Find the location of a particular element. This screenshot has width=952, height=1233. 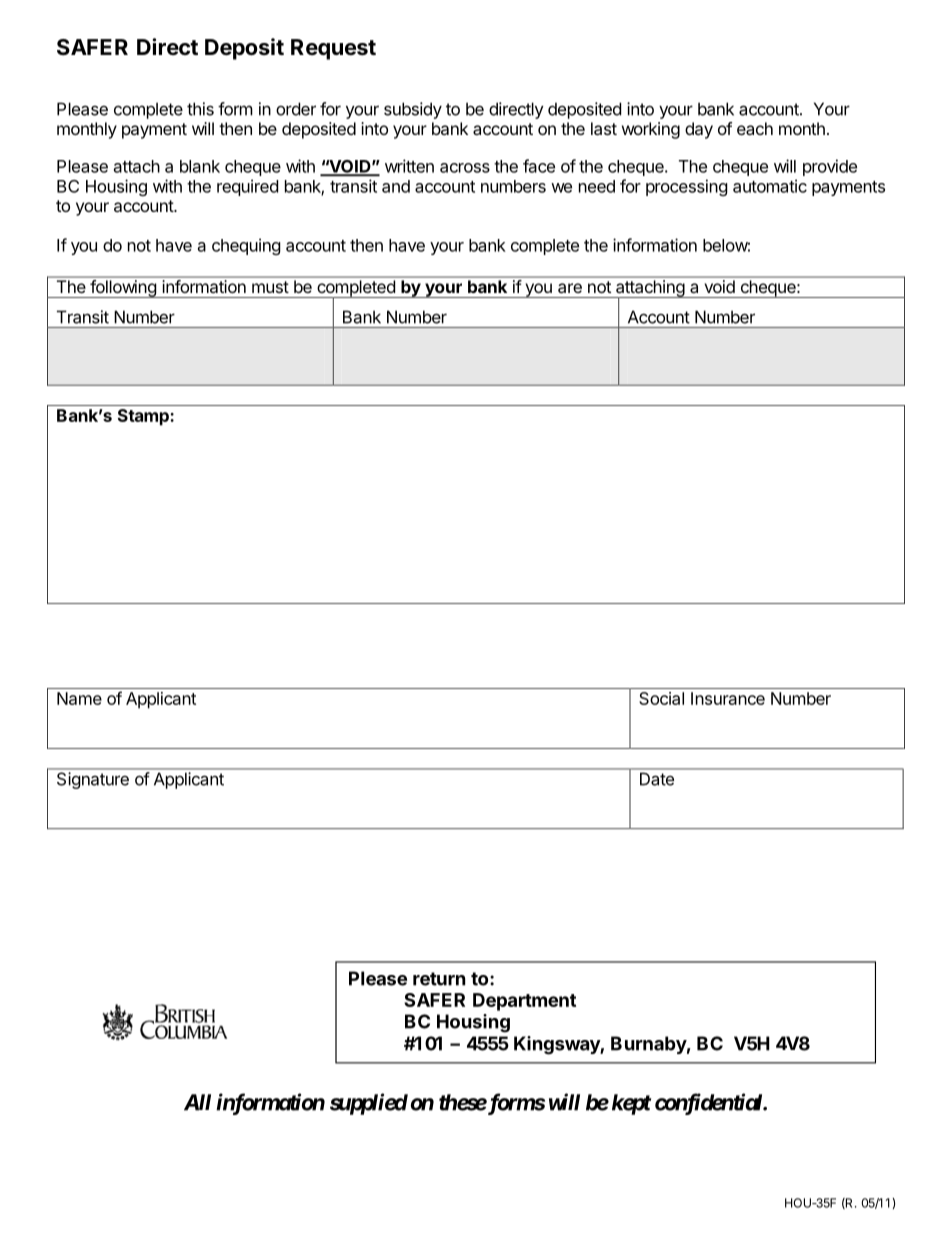

Department is located at coordinates (524, 1002).
